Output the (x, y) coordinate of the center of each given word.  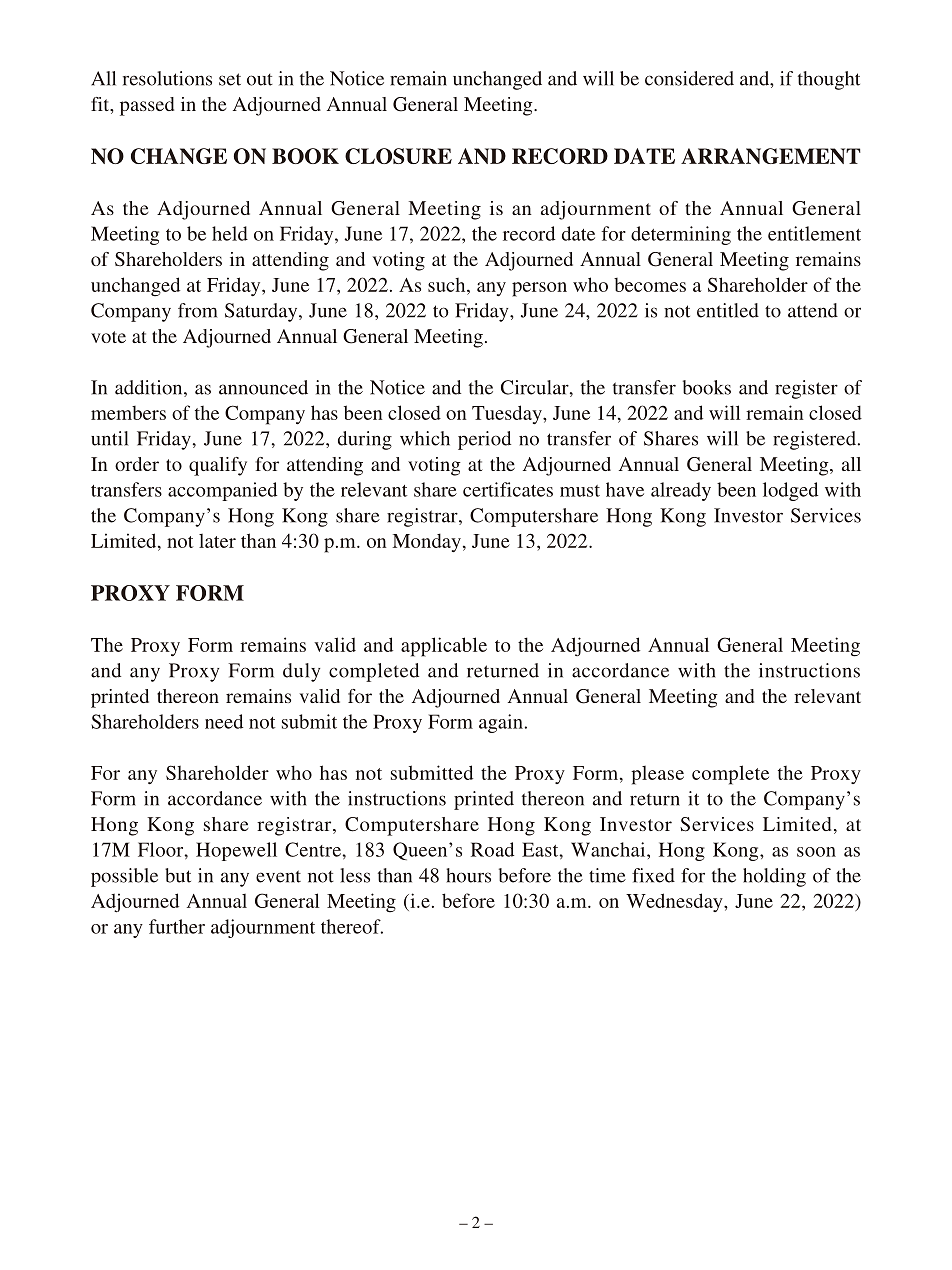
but (178, 875)
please (657, 775)
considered (689, 78)
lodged (790, 491)
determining (681, 235)
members (128, 413)
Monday (426, 542)
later (217, 541)
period (484, 440)
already (681, 491)
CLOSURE (398, 156)
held (230, 233)
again (501, 723)
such (448, 285)
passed (147, 106)
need (224, 721)
